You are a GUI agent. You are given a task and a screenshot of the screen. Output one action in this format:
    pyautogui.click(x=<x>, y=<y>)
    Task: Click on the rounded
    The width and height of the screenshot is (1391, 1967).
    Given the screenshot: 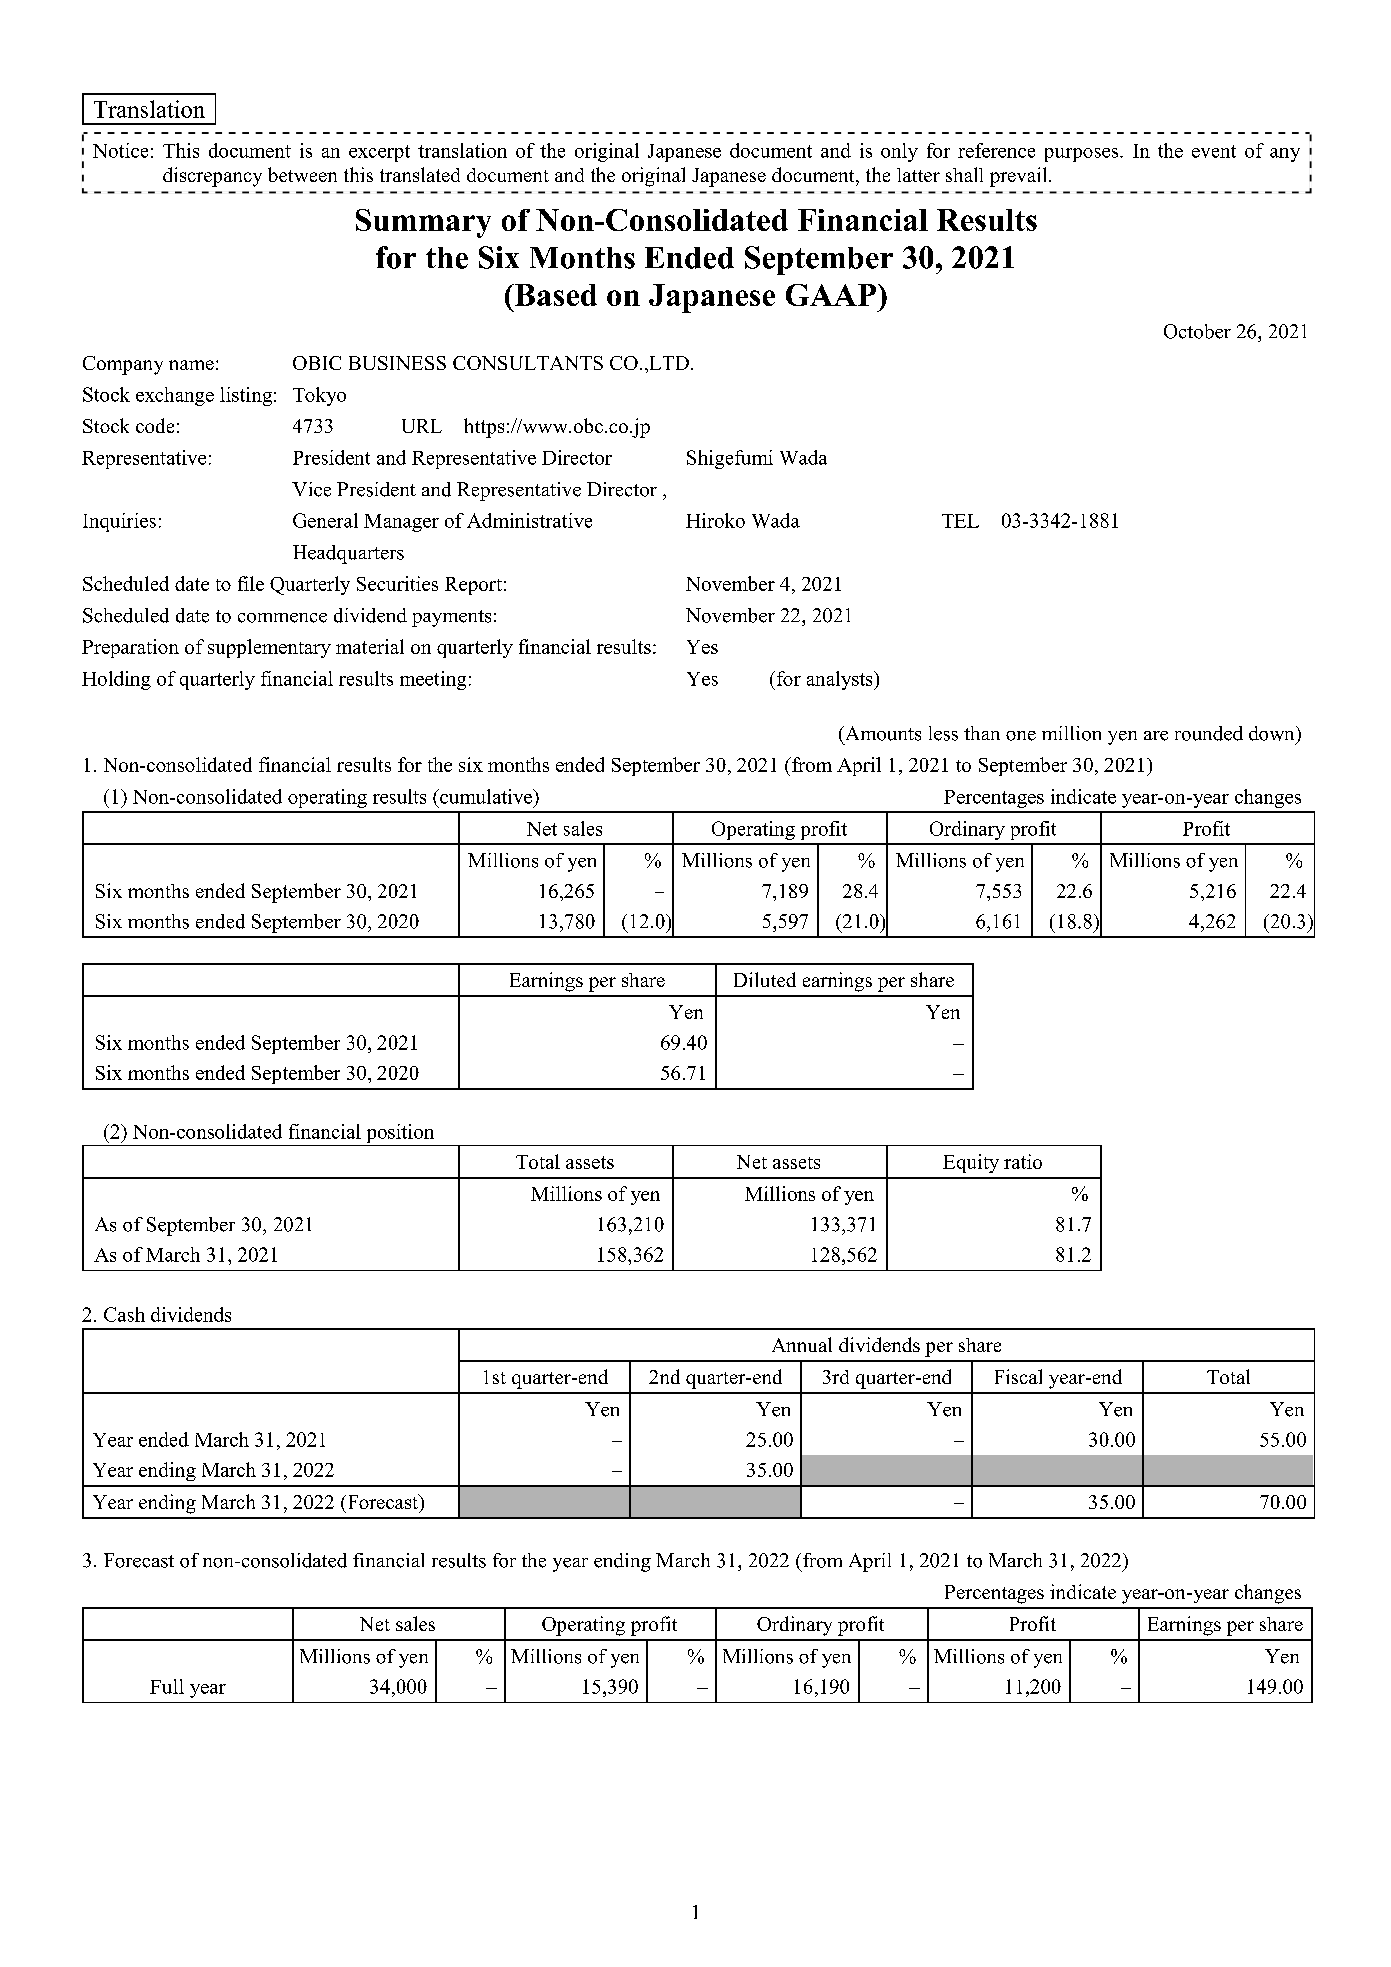 What is the action you would take?
    pyautogui.click(x=1209, y=733)
